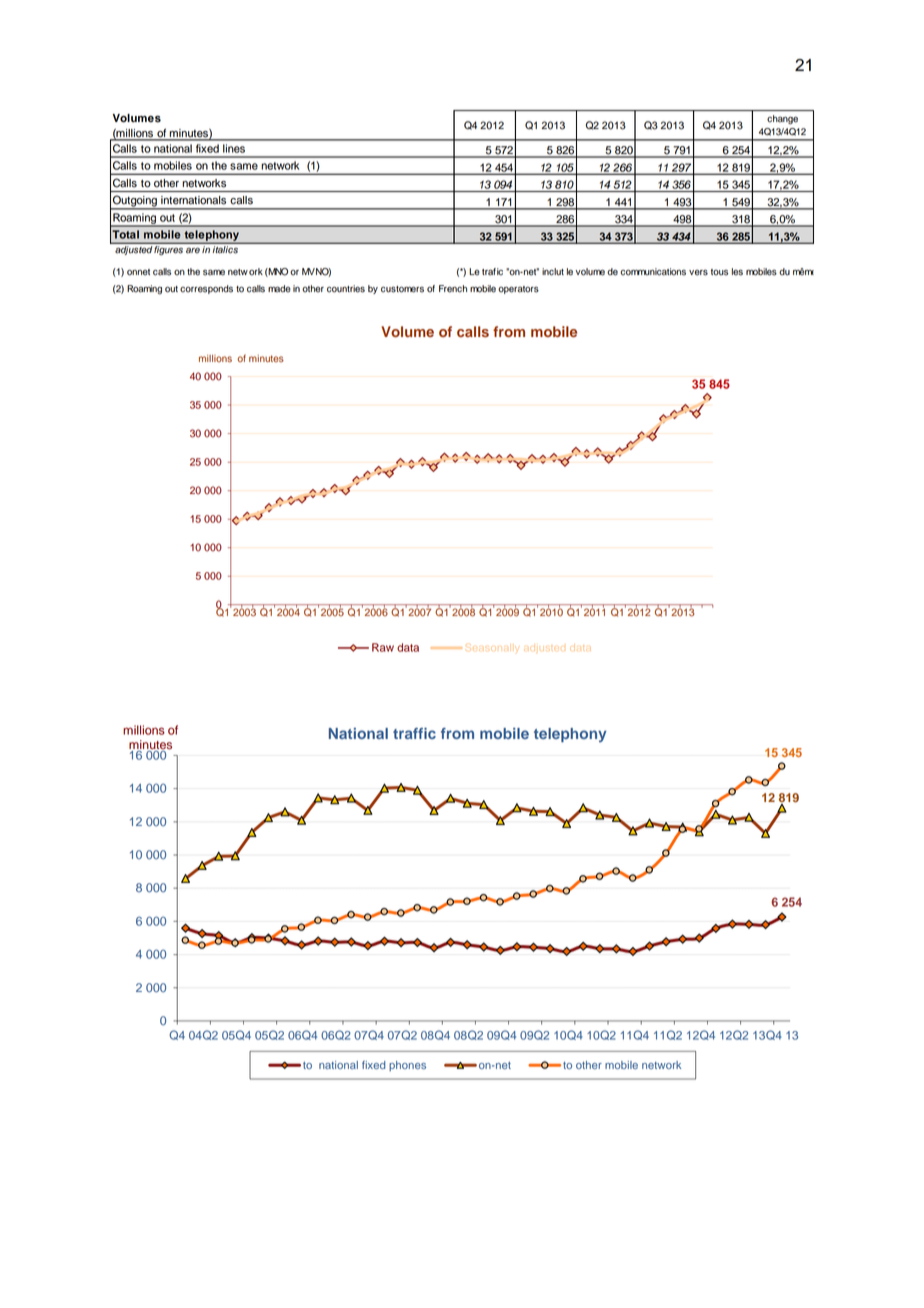 The image size is (924, 1308). I want to click on phones, so click(407, 1066).
